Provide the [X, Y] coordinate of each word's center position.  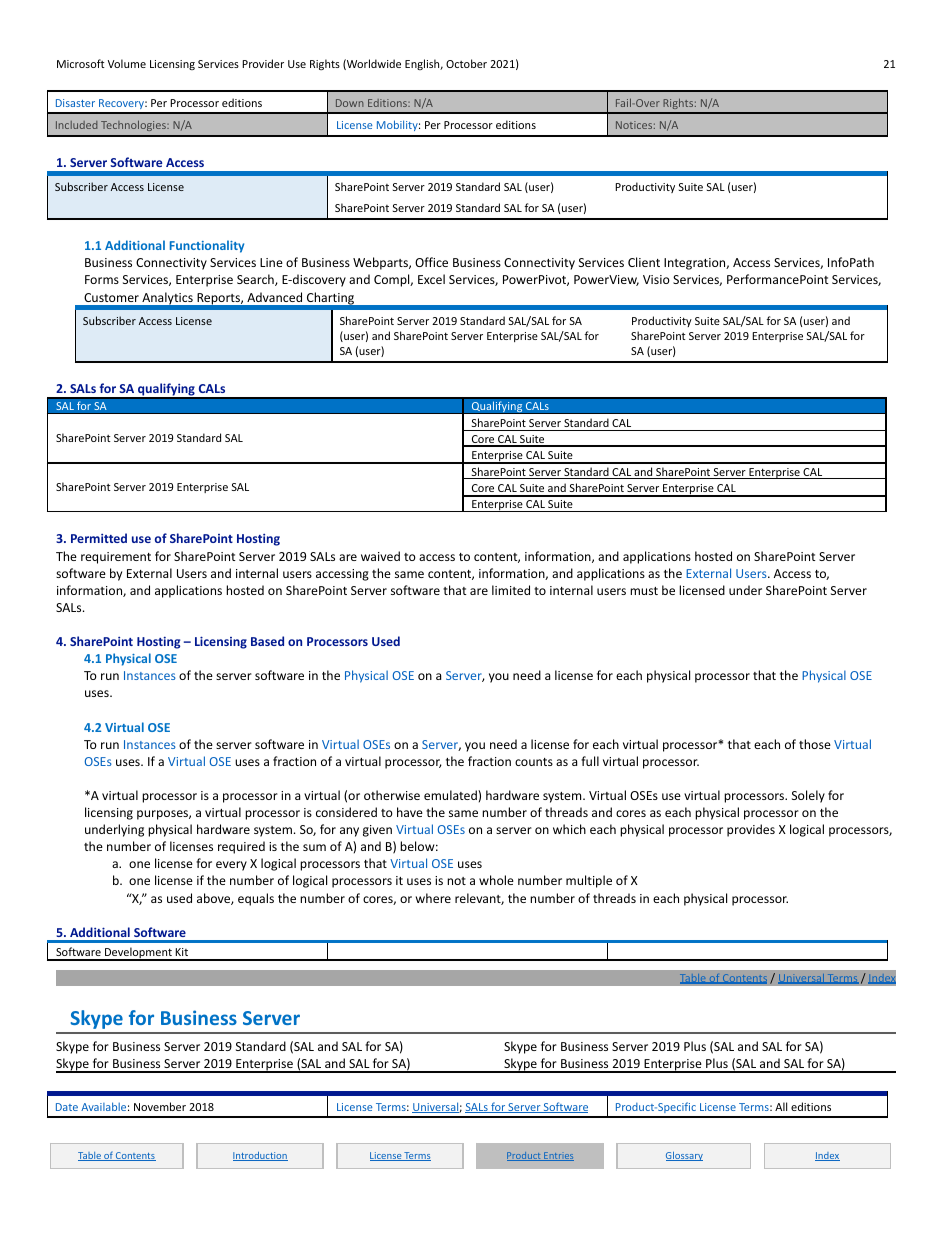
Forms [102, 279]
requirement [116, 558]
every [231, 866]
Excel [431, 279]
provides [751, 830]
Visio [656, 279]
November [160, 1106]
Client [644, 262]
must [644, 591]
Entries [558, 1156]
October [466, 63]
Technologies [134, 125]
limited [511, 590]
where [433, 898]
